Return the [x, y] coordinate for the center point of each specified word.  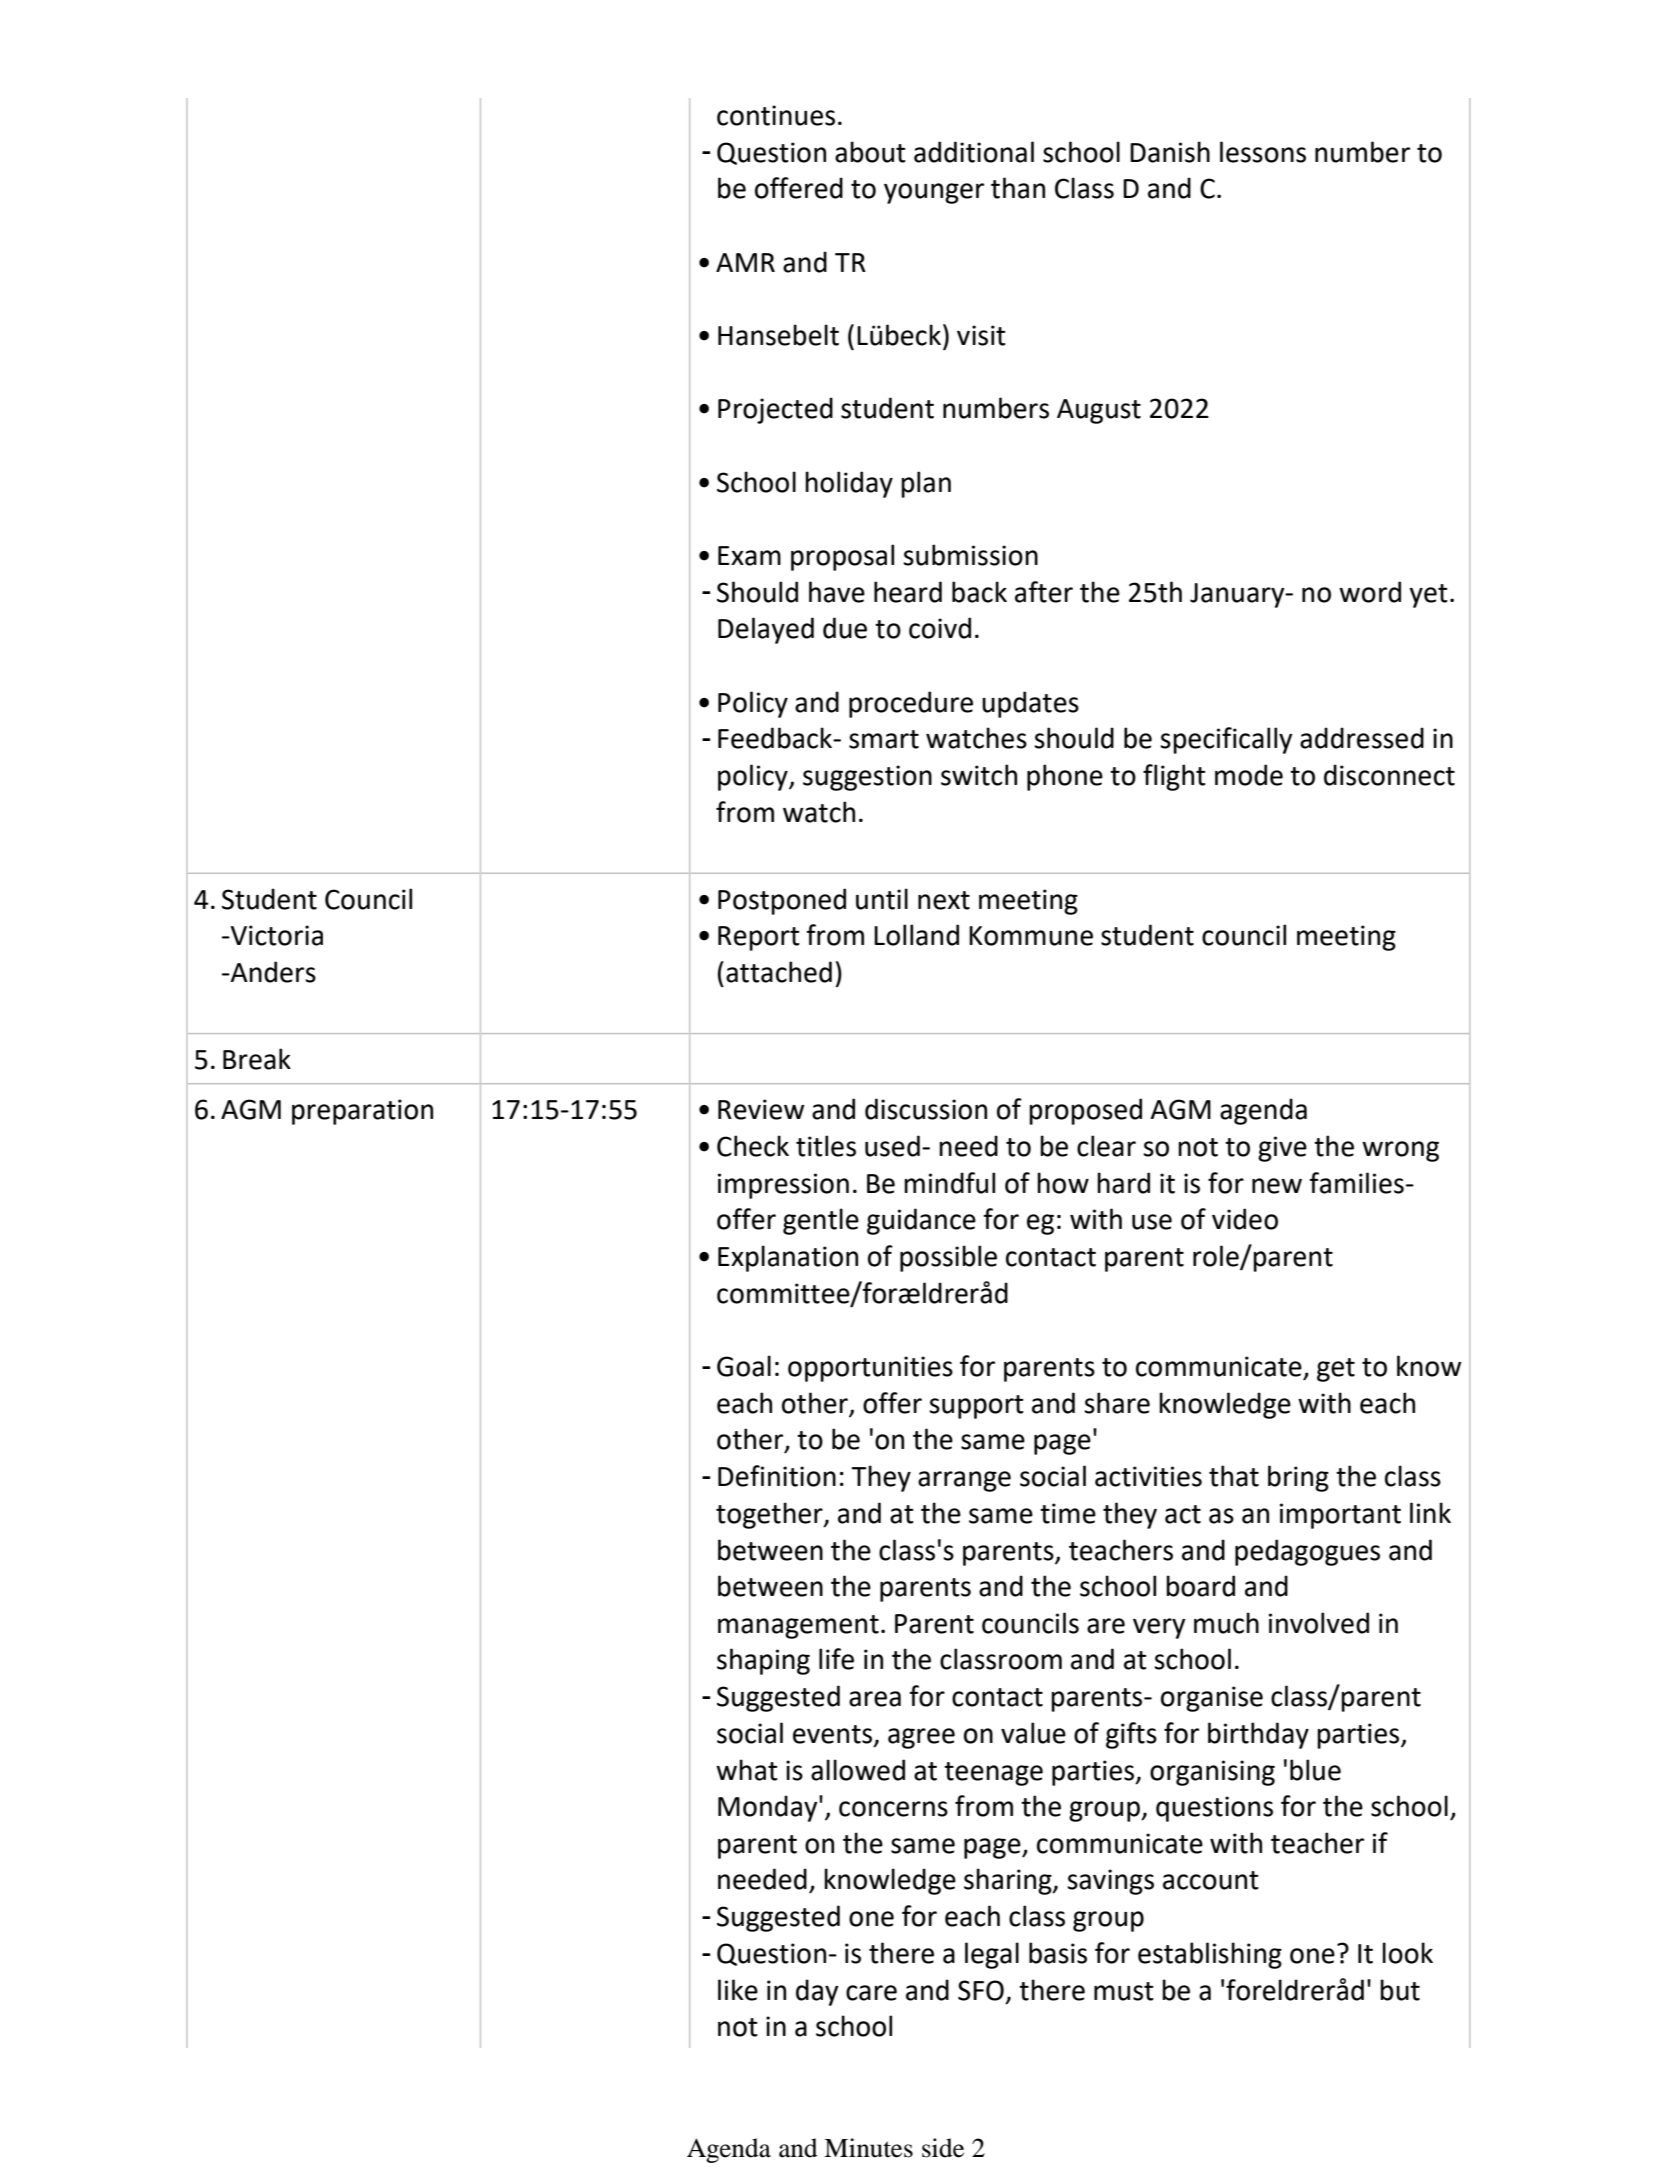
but [1400, 1990]
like [738, 1990]
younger [934, 193]
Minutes [868, 2148]
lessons [1263, 152]
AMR [745, 262]
